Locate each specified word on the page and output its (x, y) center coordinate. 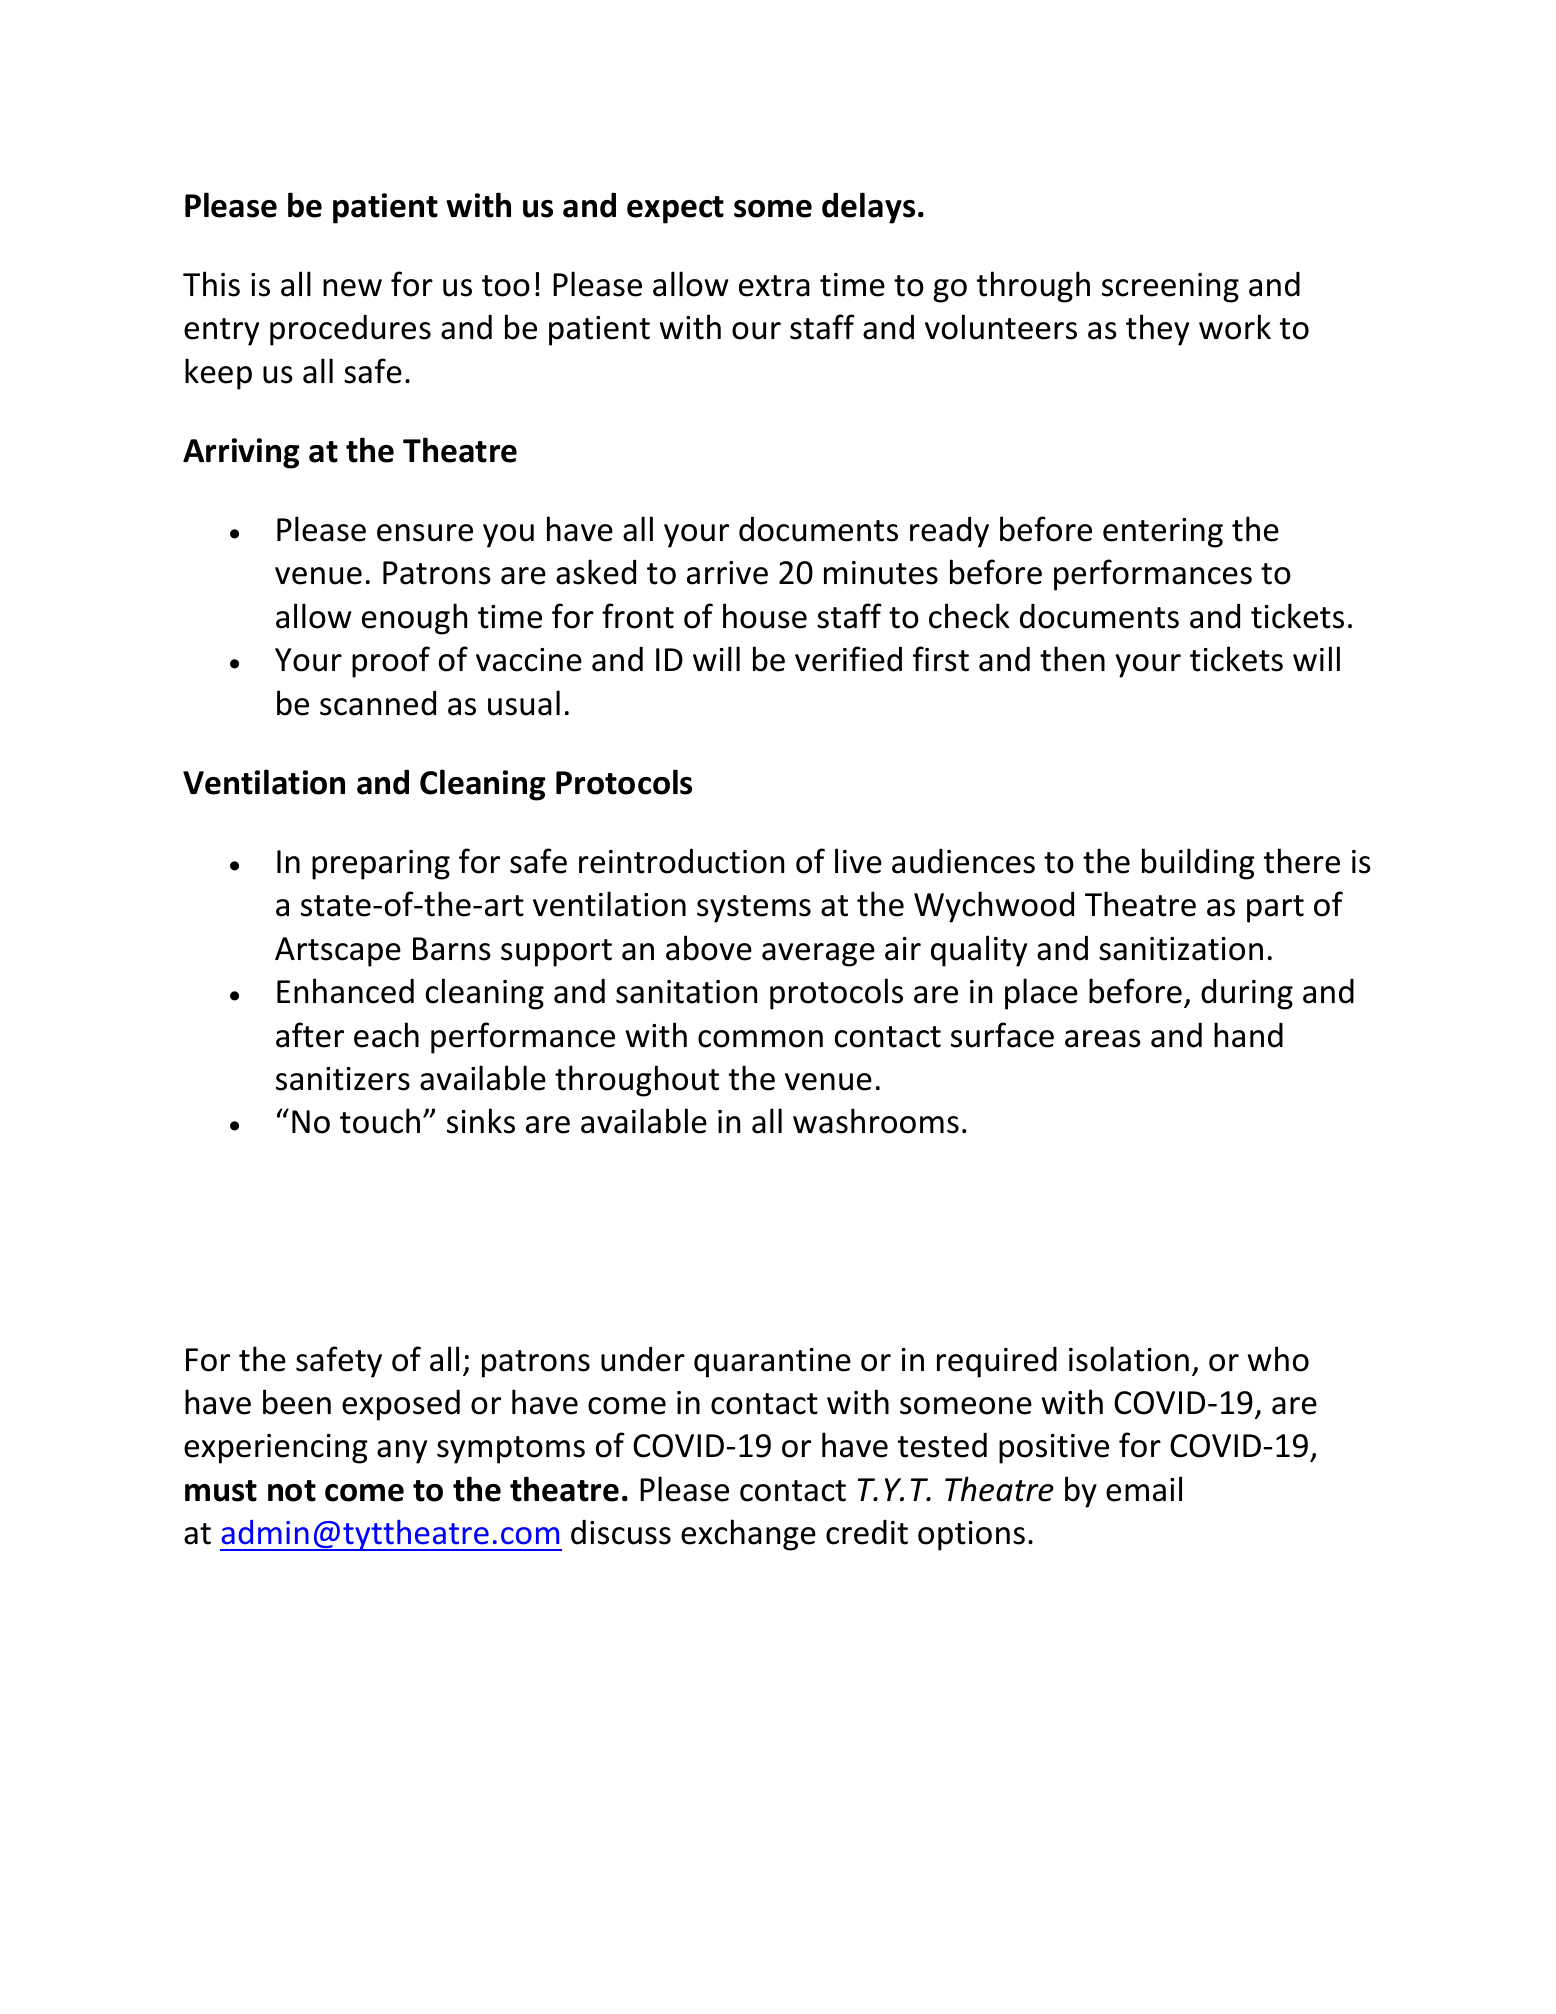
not (292, 1491)
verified (848, 659)
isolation (1129, 1359)
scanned (378, 703)
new (352, 288)
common (760, 1039)
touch (380, 1121)
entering (1163, 533)
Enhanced (345, 991)
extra (774, 286)
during (1247, 994)
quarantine (772, 1363)
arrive (727, 573)
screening (1170, 288)
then (1072, 659)
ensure (425, 533)
